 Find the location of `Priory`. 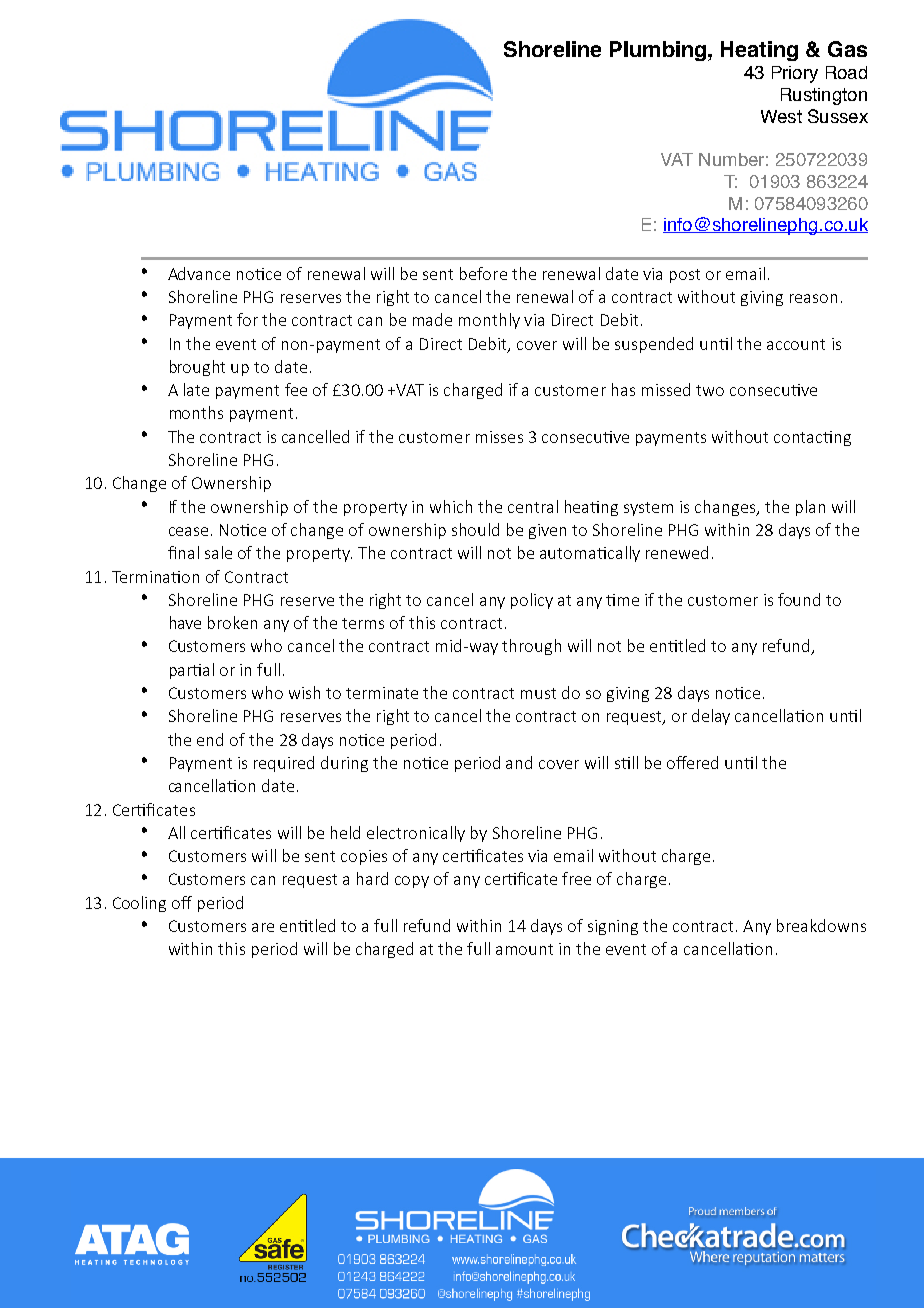

Priory is located at coordinates (795, 74).
